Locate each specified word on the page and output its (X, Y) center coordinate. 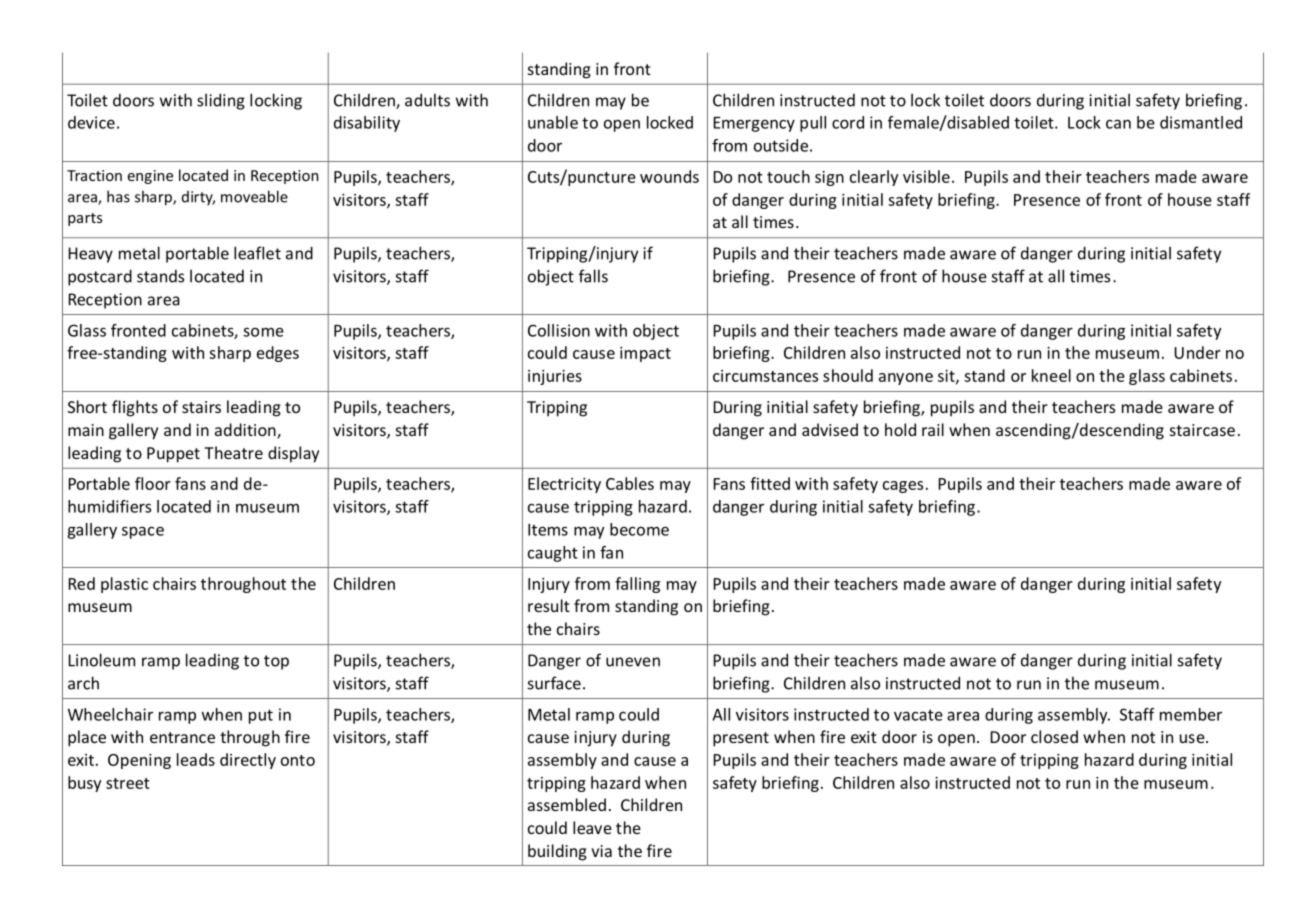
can (1118, 124)
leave (592, 827)
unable (553, 122)
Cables (630, 483)
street (128, 783)
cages (903, 487)
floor (153, 483)
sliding (221, 101)
